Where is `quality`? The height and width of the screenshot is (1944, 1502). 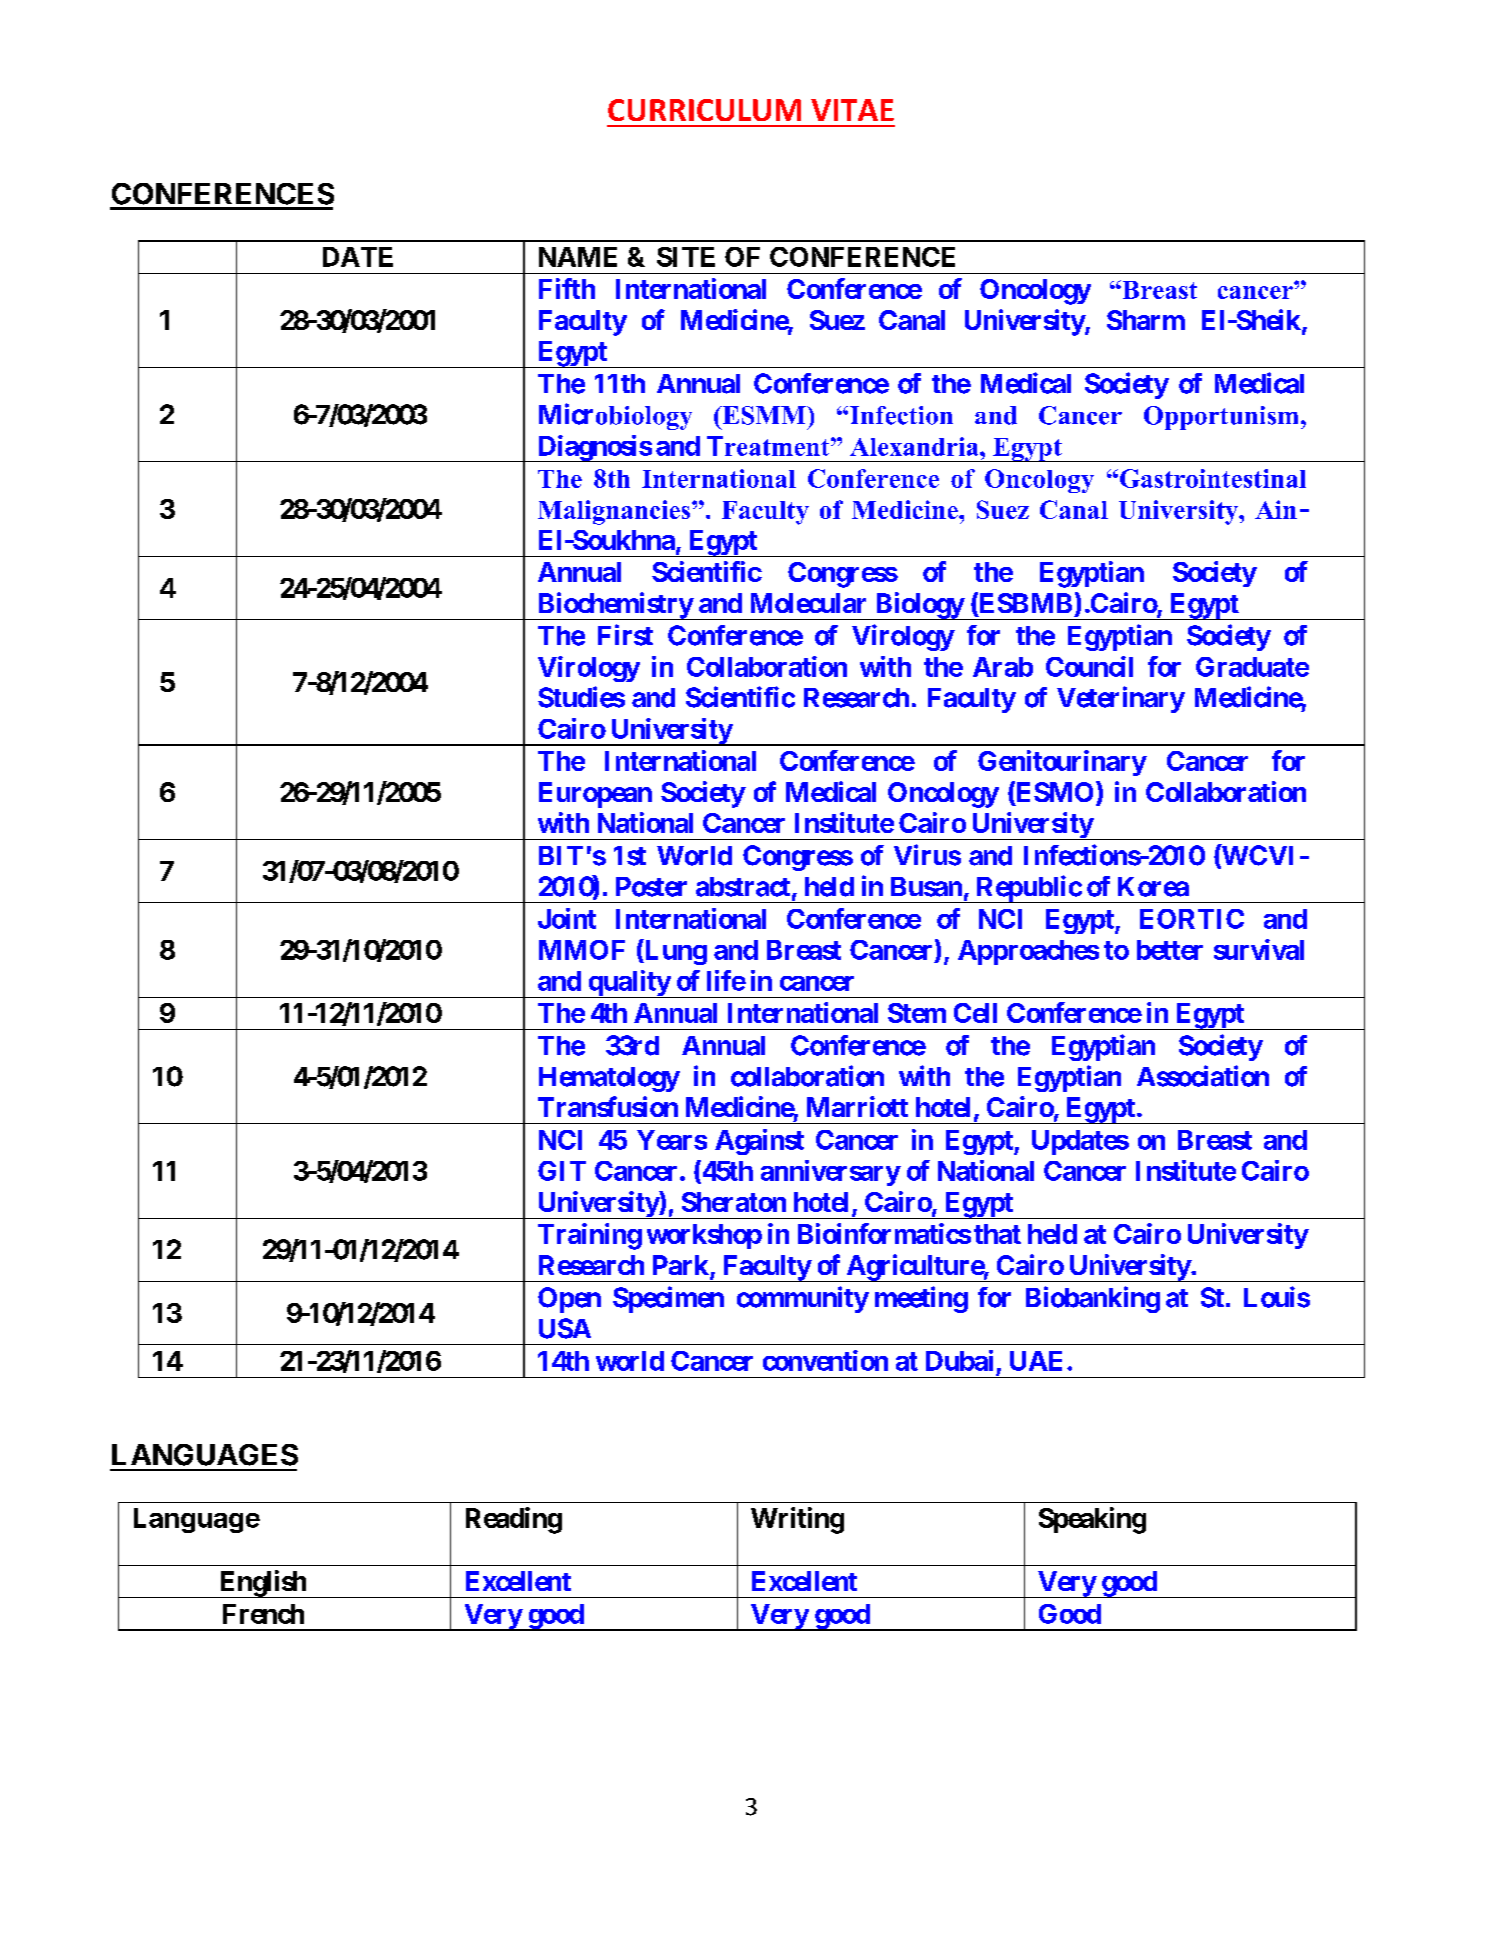 quality is located at coordinates (628, 984).
